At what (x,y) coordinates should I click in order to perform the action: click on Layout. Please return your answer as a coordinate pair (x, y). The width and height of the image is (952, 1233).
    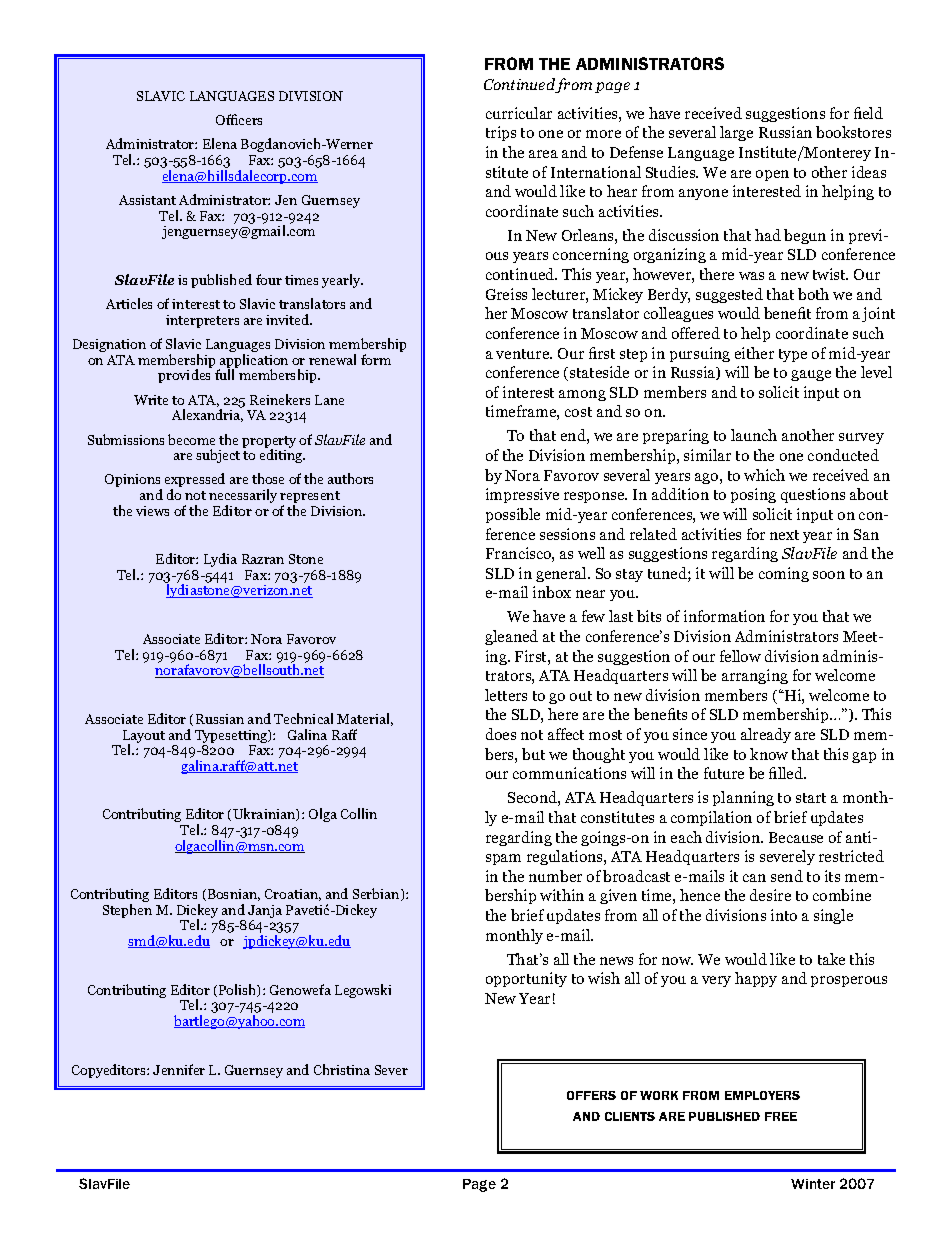
    Looking at the image, I should click on (144, 738).
